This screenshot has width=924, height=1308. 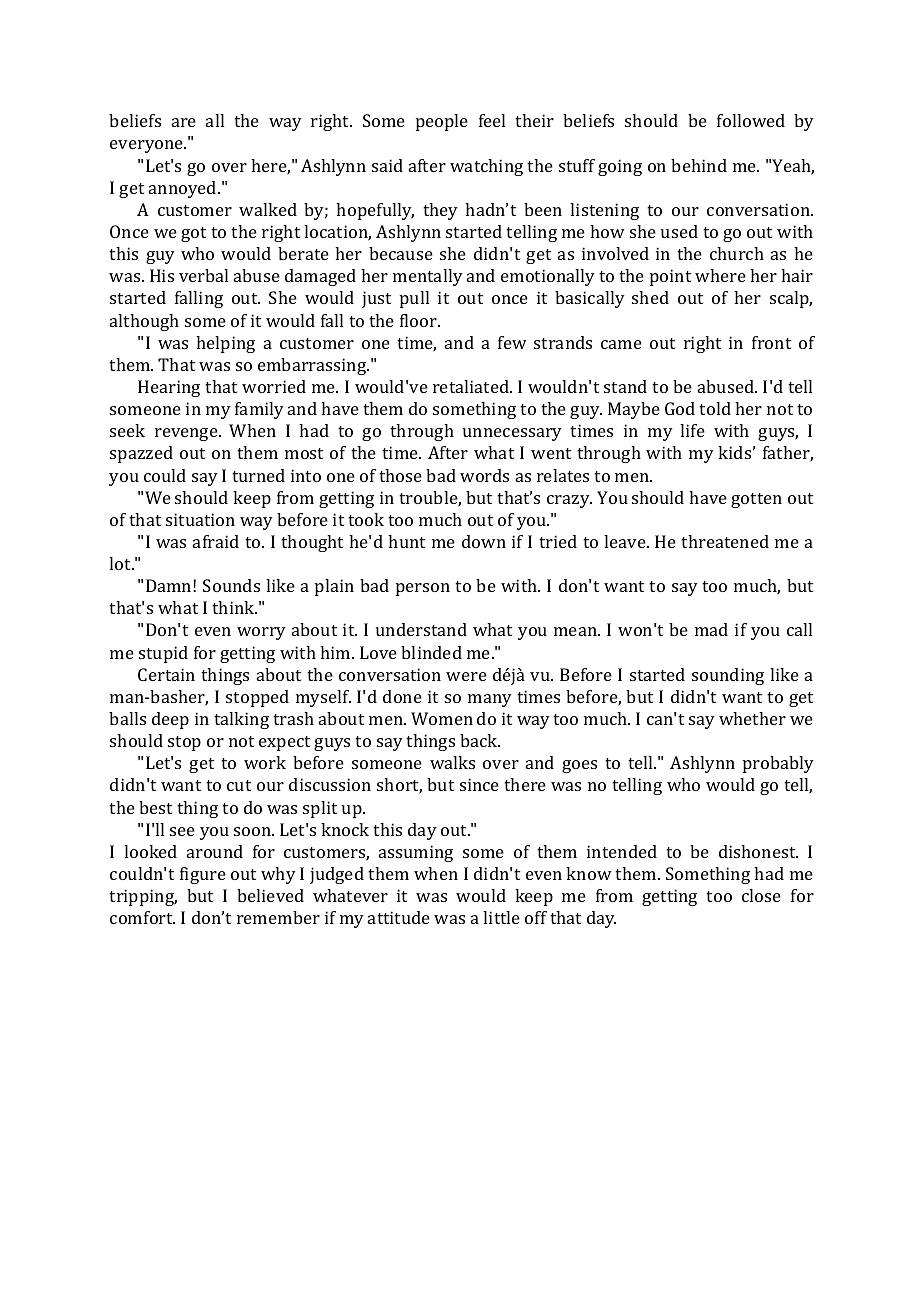 What do you see at coordinates (442, 122) in the screenshot?
I see `people` at bounding box center [442, 122].
